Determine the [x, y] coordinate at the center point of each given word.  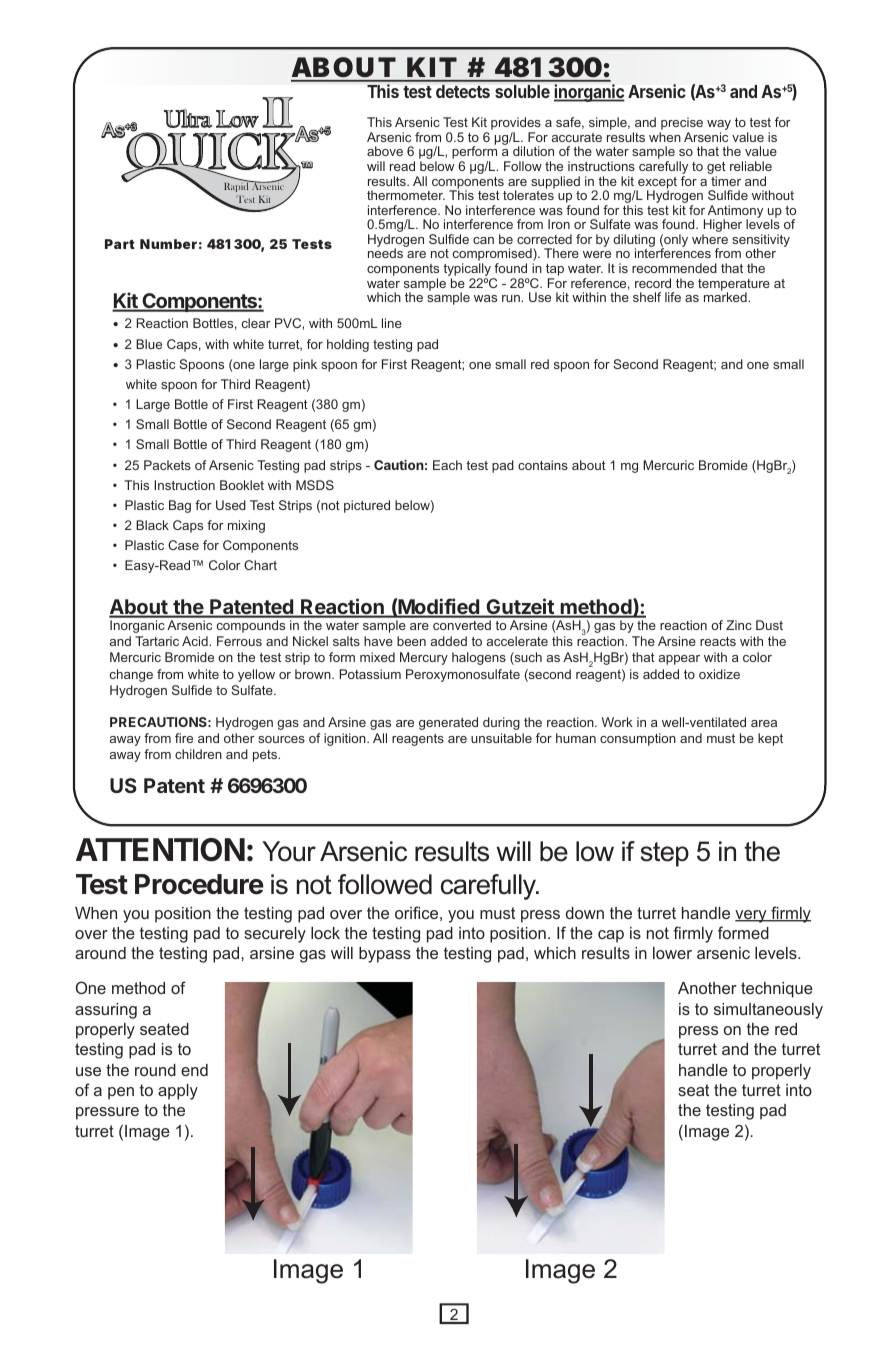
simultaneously [768, 1011]
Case [183, 545]
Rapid [237, 186]
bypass [385, 955]
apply [178, 1092]
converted [462, 625]
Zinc [739, 625]
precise [681, 125]
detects [463, 91]
